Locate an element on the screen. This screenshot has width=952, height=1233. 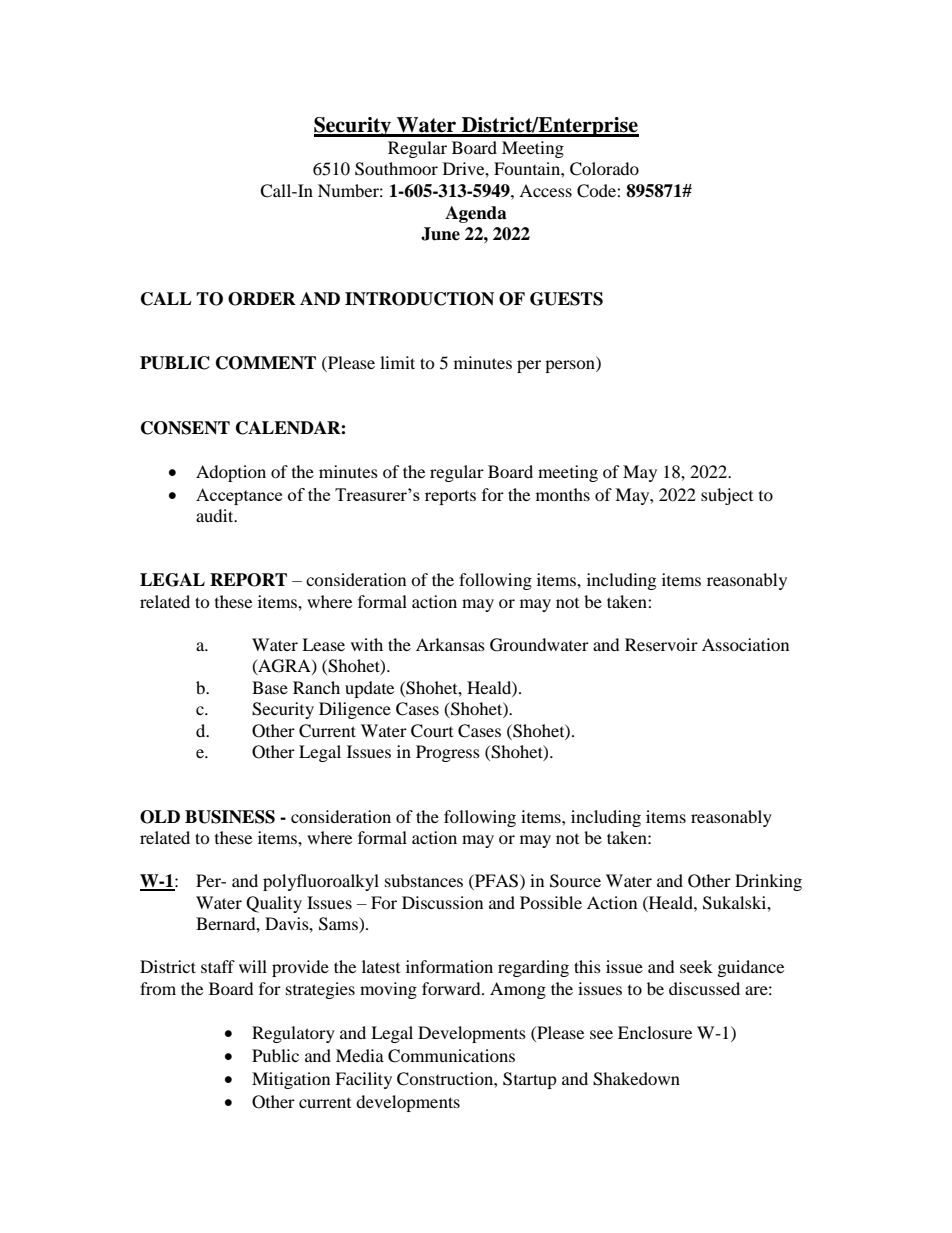
Regulatory is located at coordinates (293, 1034).
